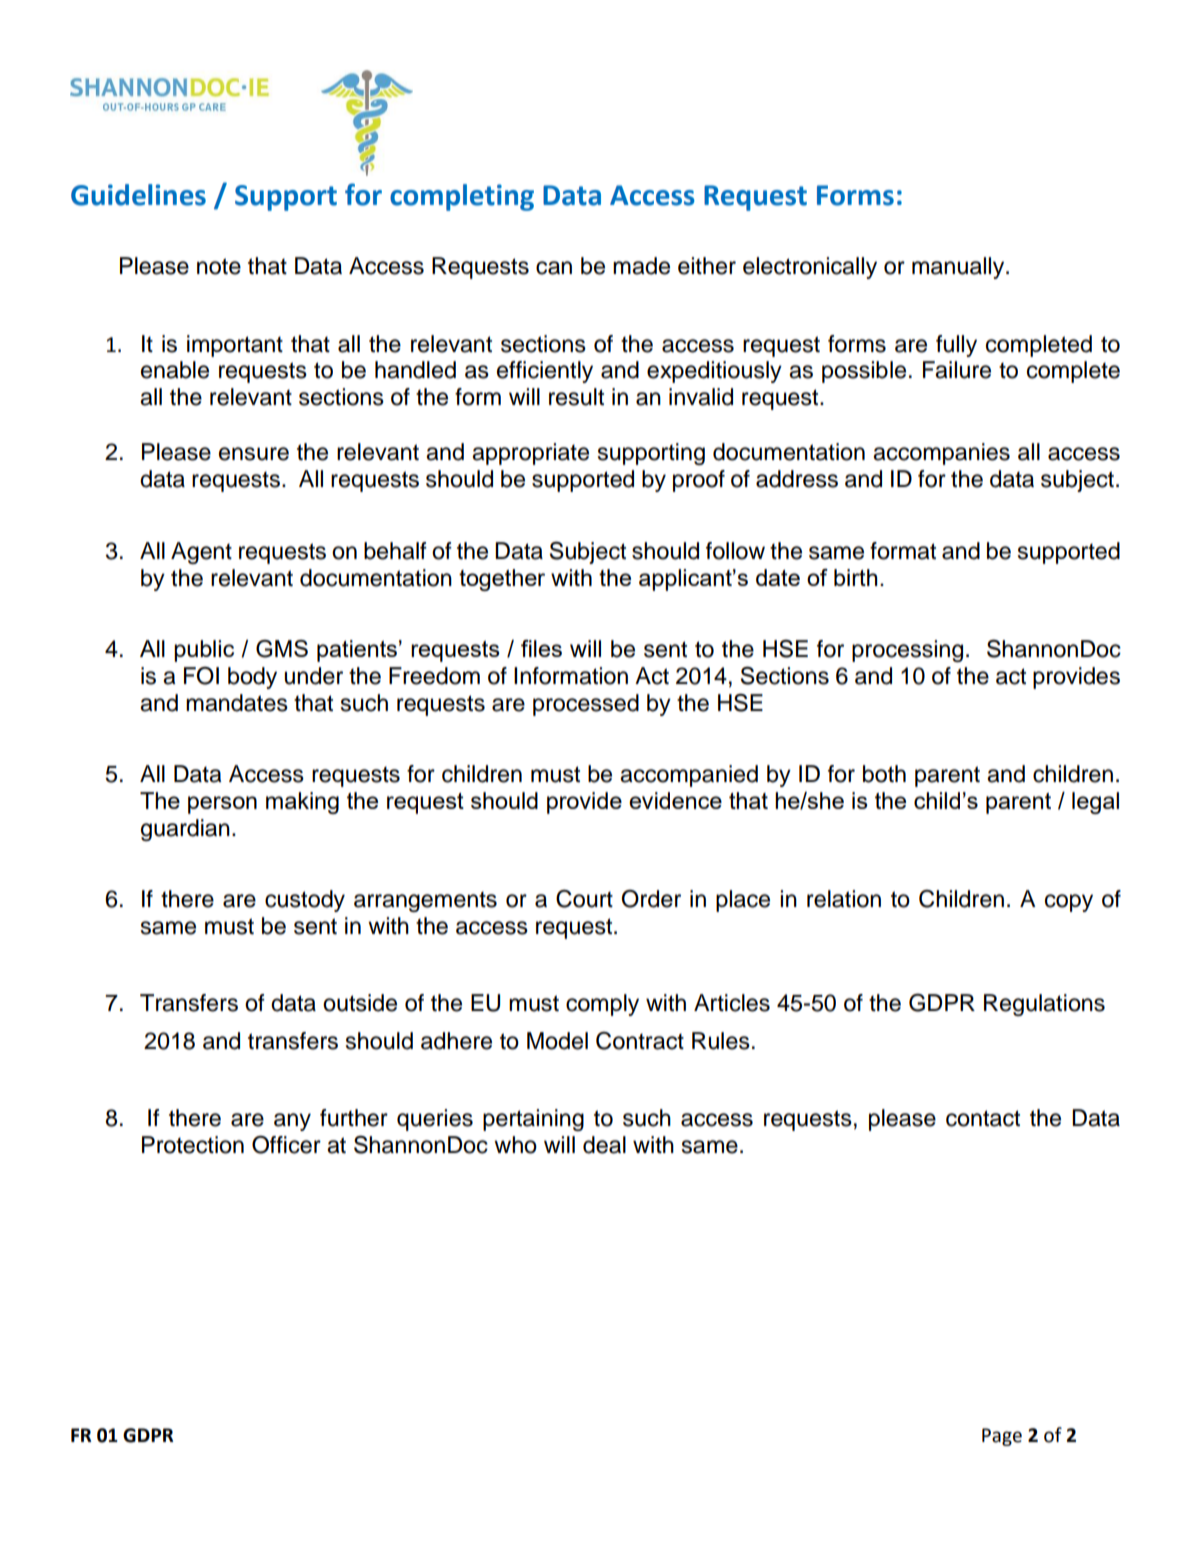  Describe the element at coordinates (219, 266) in the image. I see `note` at that location.
